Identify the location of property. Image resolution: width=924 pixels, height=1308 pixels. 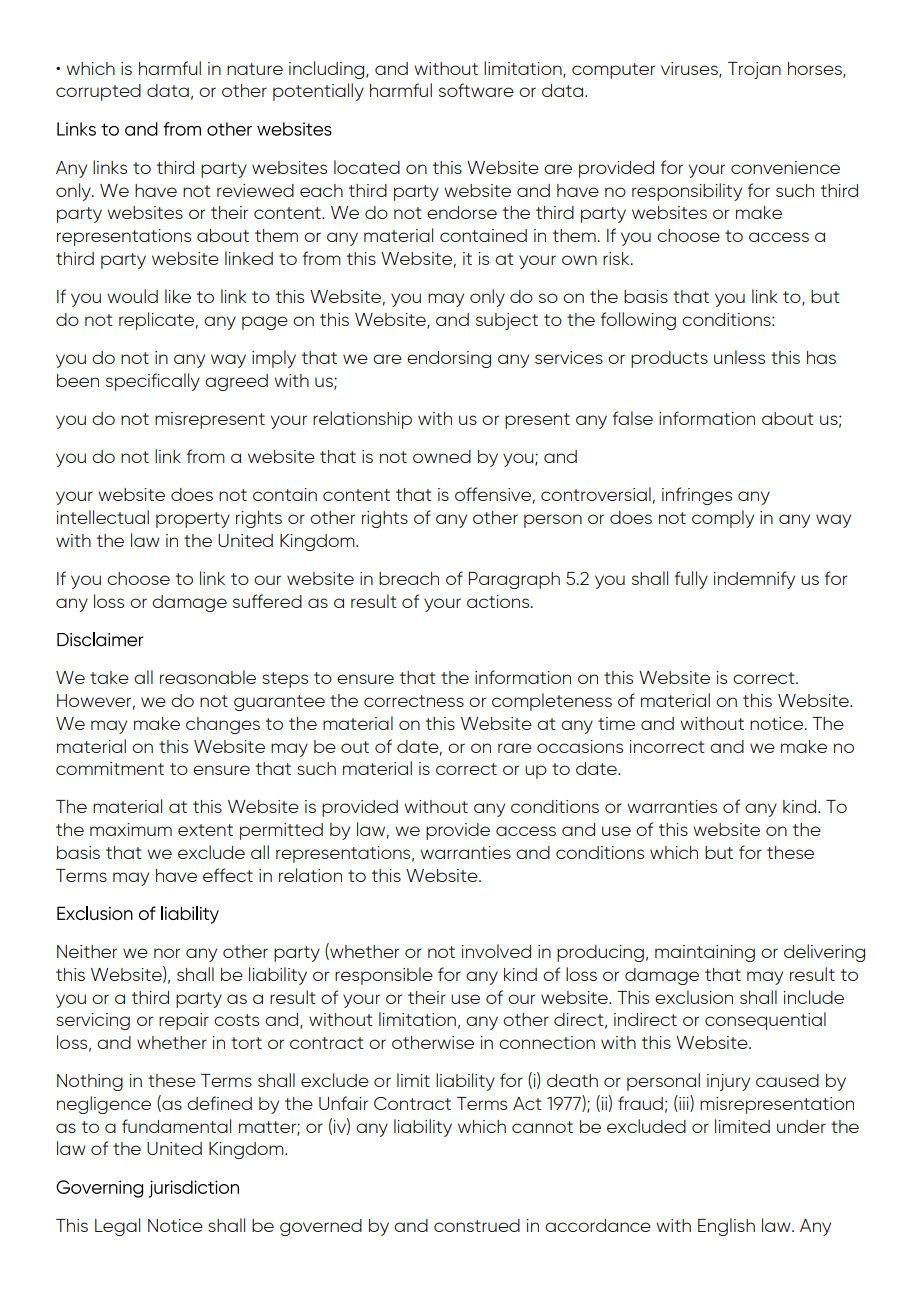
(193, 520).
